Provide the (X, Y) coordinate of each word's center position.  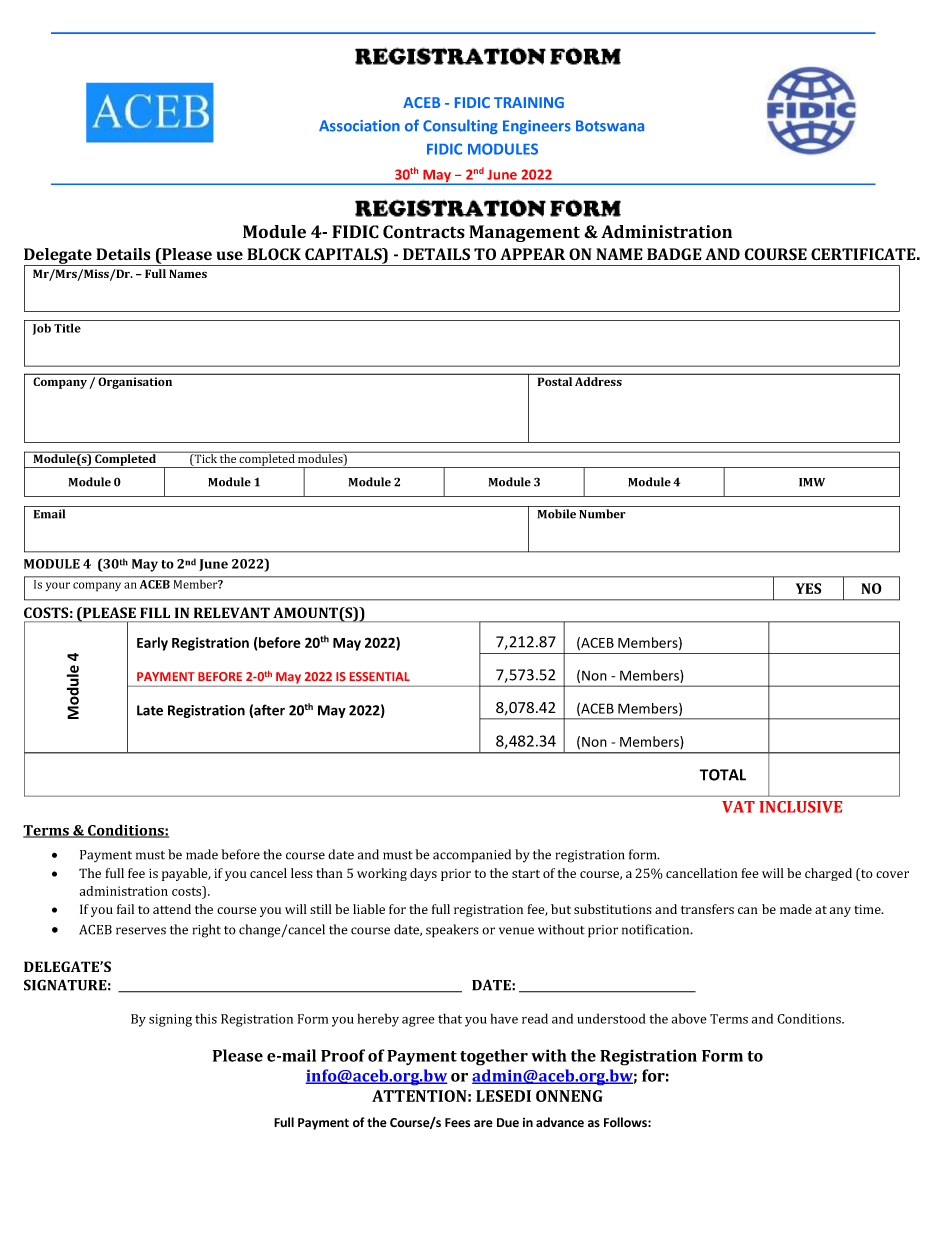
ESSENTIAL (380, 676)
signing (170, 1020)
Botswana (610, 126)
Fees (457, 1123)
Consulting (460, 126)
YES (808, 588)
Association (359, 126)
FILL (155, 613)
